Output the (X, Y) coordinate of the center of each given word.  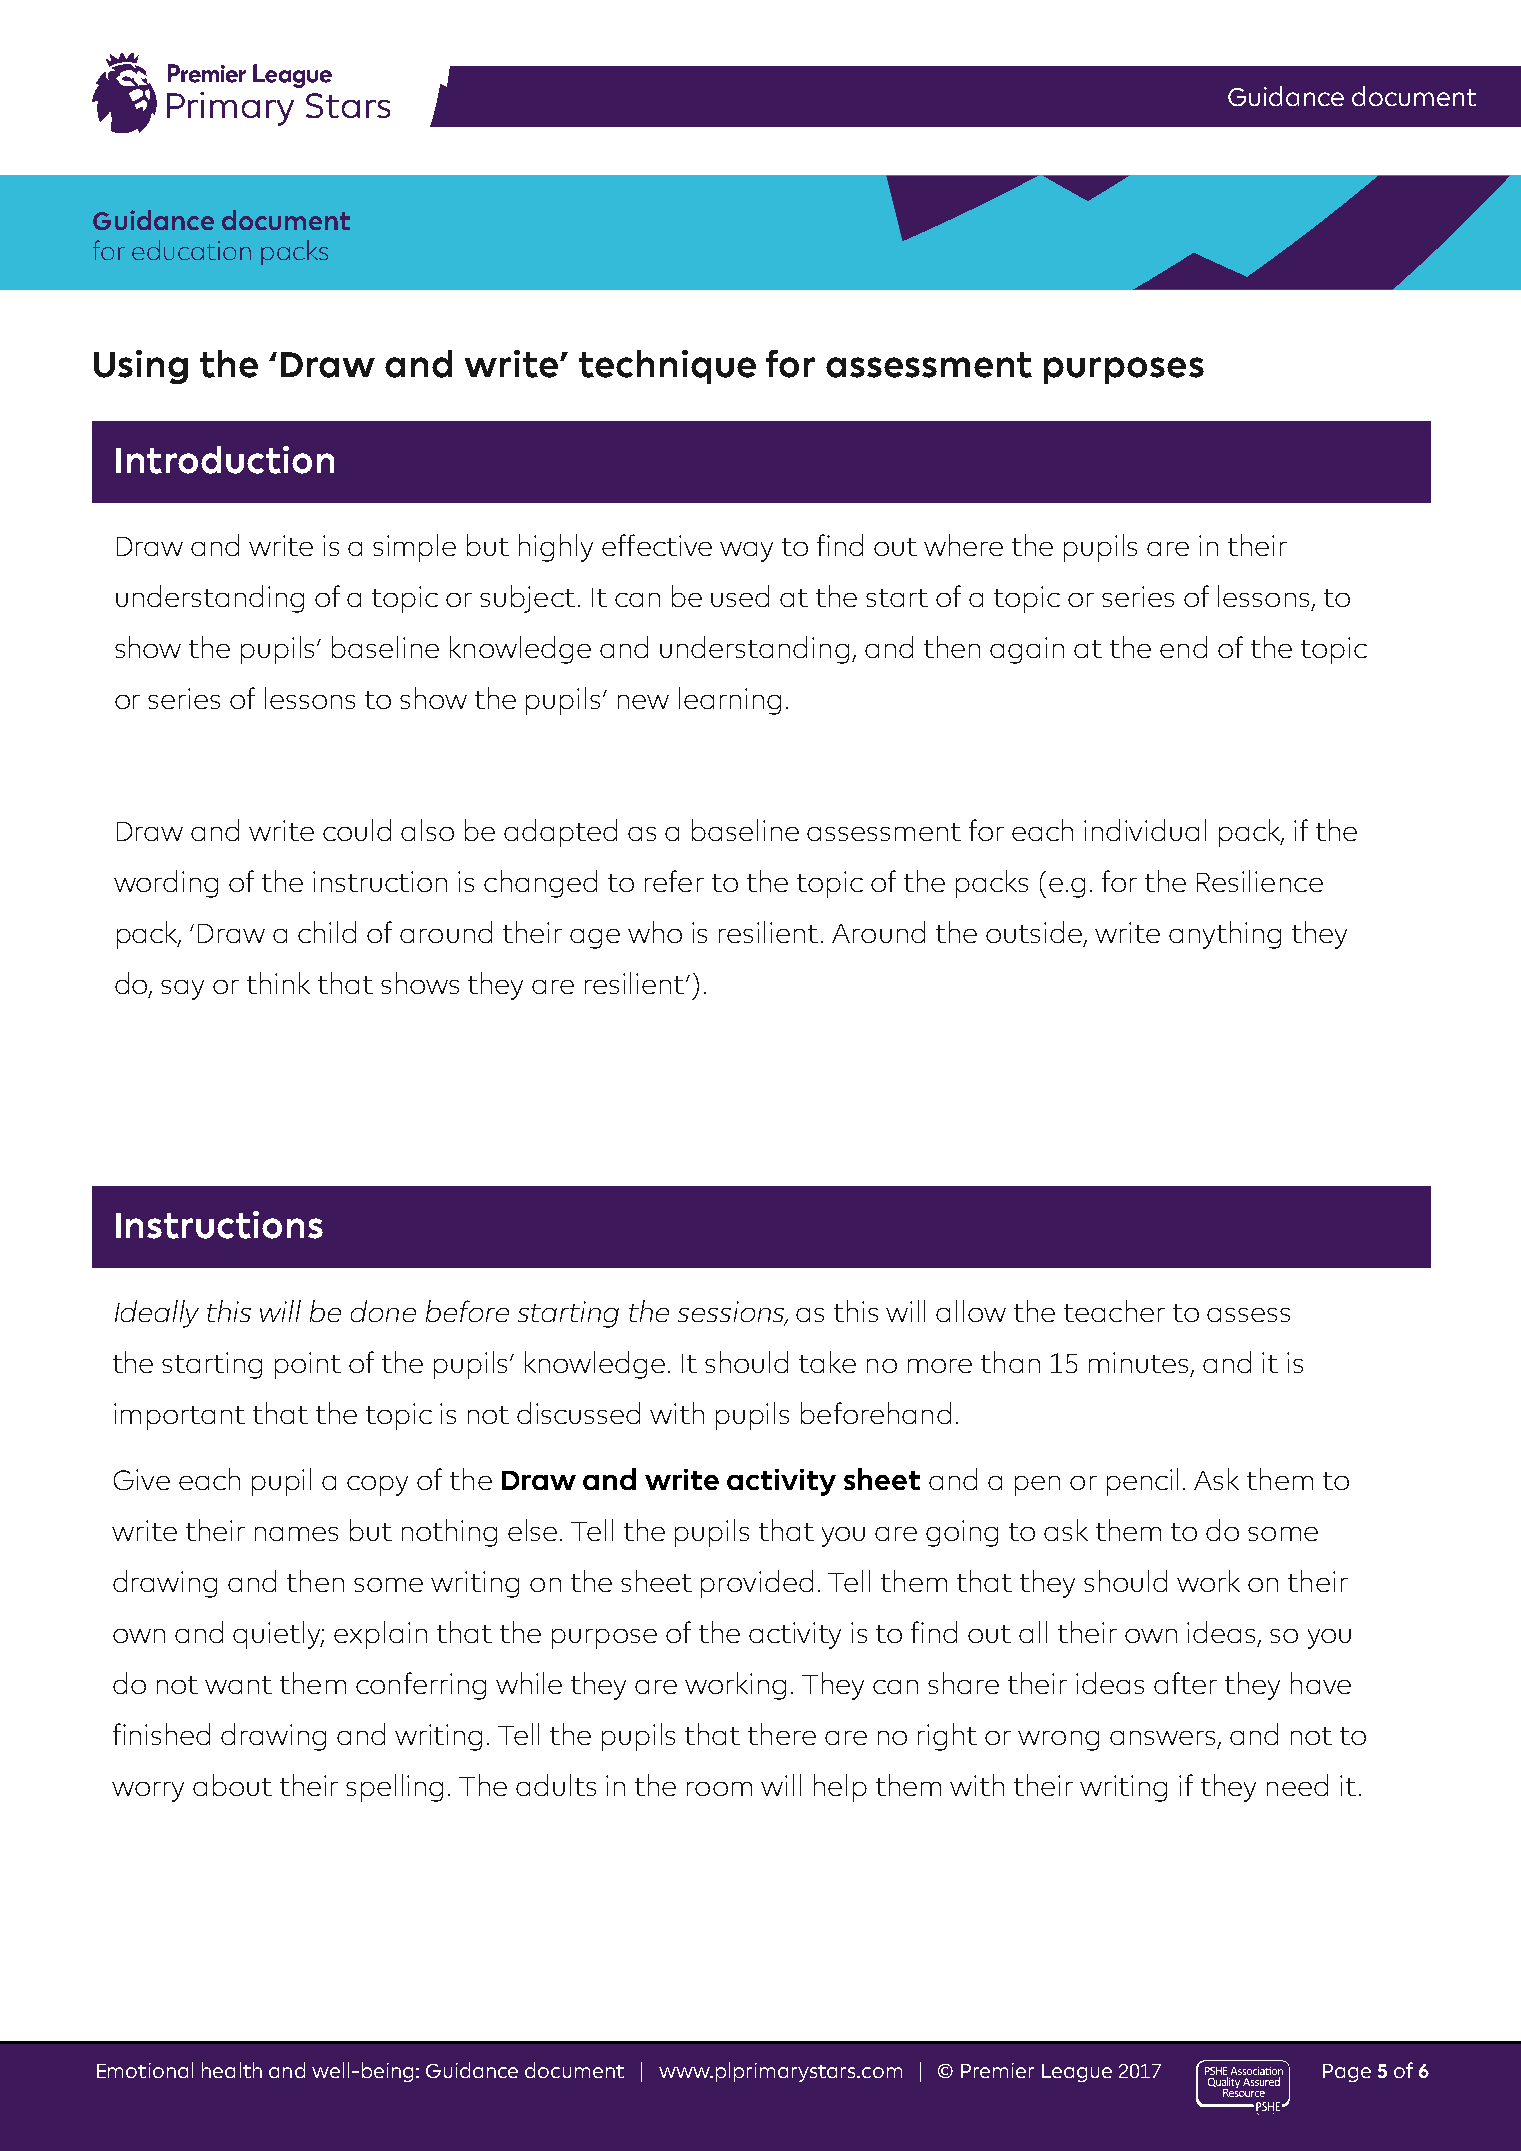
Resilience (1260, 881)
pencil (1142, 1482)
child (327, 932)
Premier (997, 2070)
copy (377, 1486)
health (232, 2070)
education (191, 250)
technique (667, 367)
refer (674, 881)
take (827, 1362)
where (963, 545)
